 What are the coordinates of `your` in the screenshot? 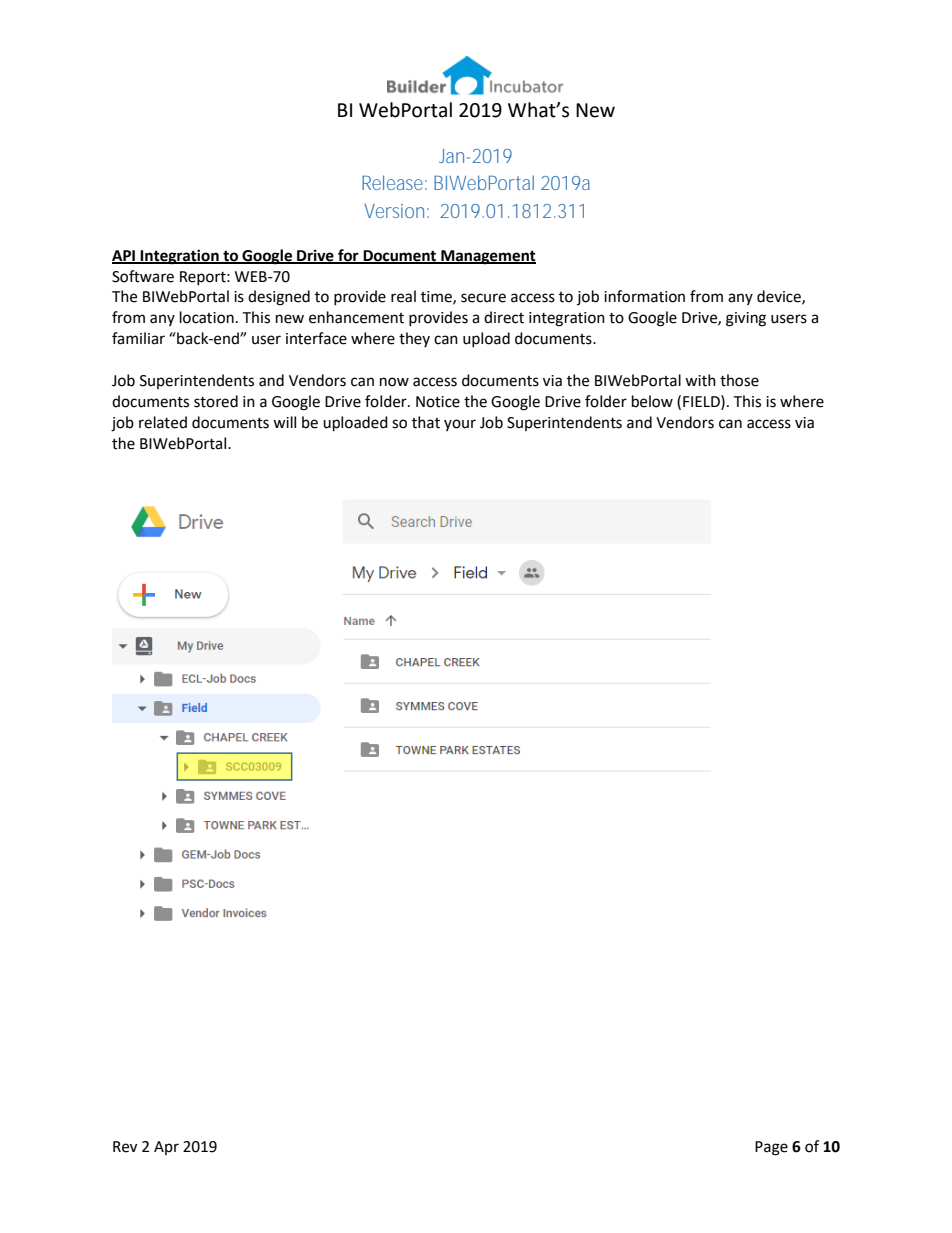 It's located at (460, 425).
